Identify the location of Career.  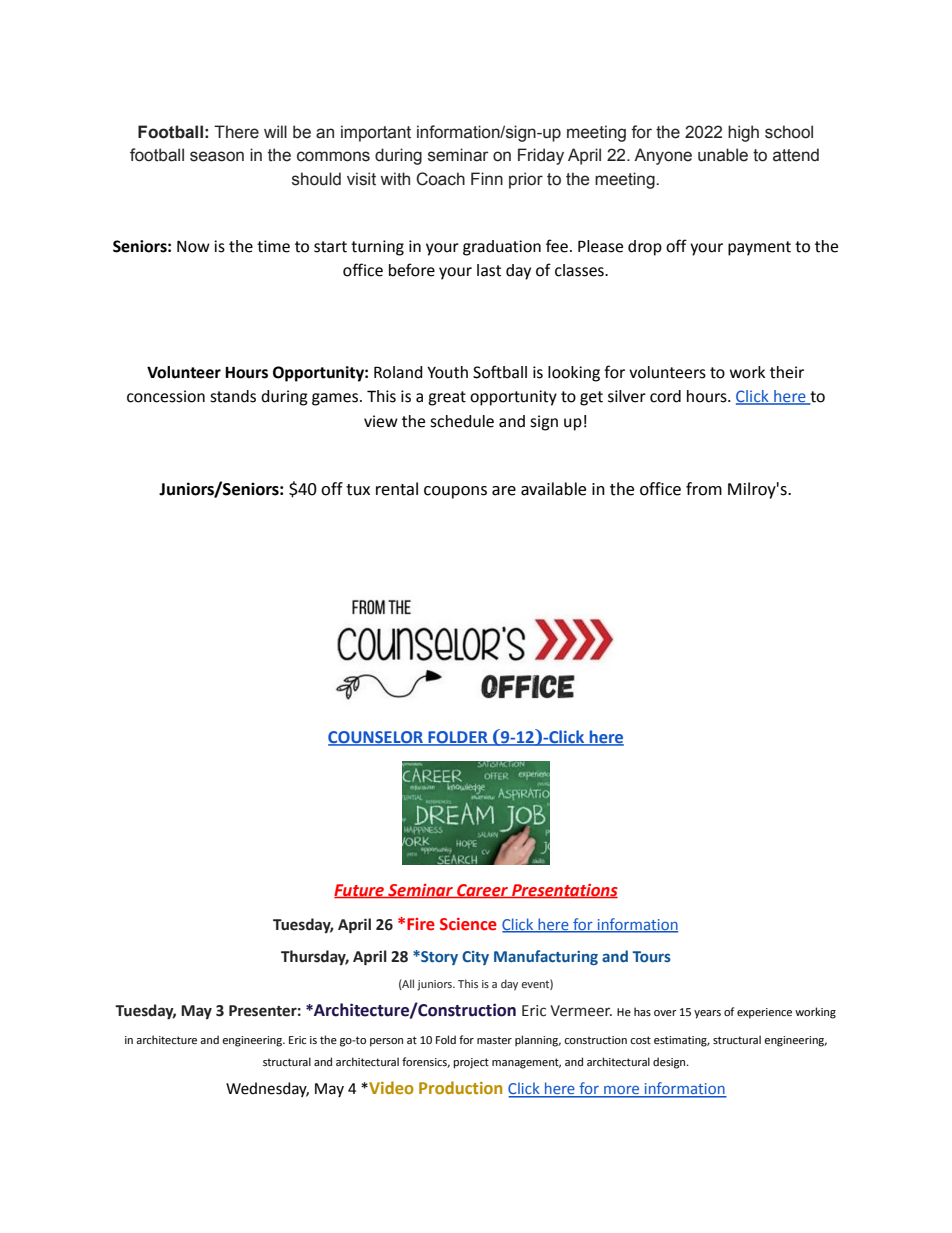
(482, 891).
